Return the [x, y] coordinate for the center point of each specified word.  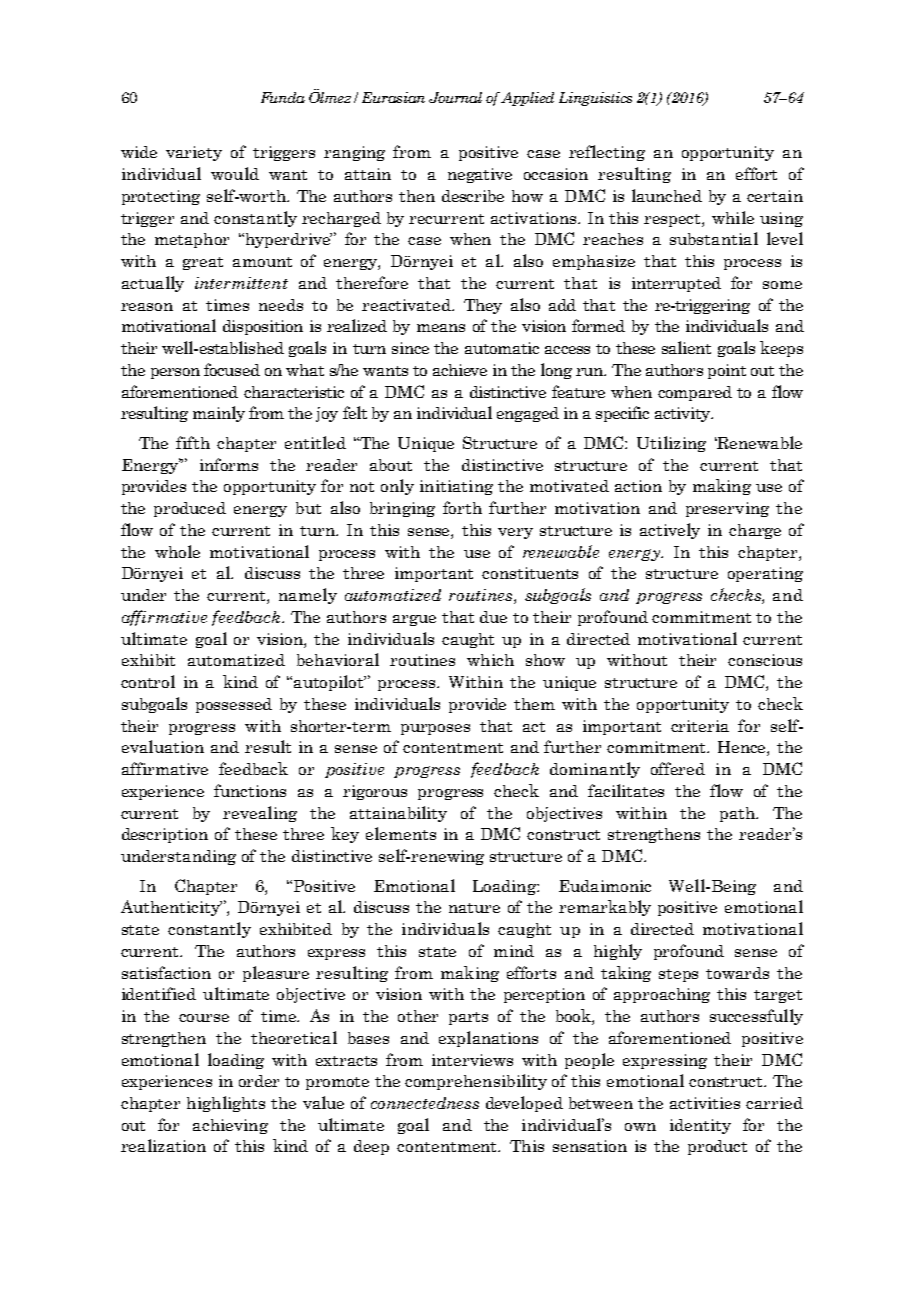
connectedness [425, 1103]
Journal [455, 97]
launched [667, 195]
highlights [226, 1104]
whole [177, 551]
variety [194, 153]
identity [700, 1126]
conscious [765, 660]
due [493, 617]
